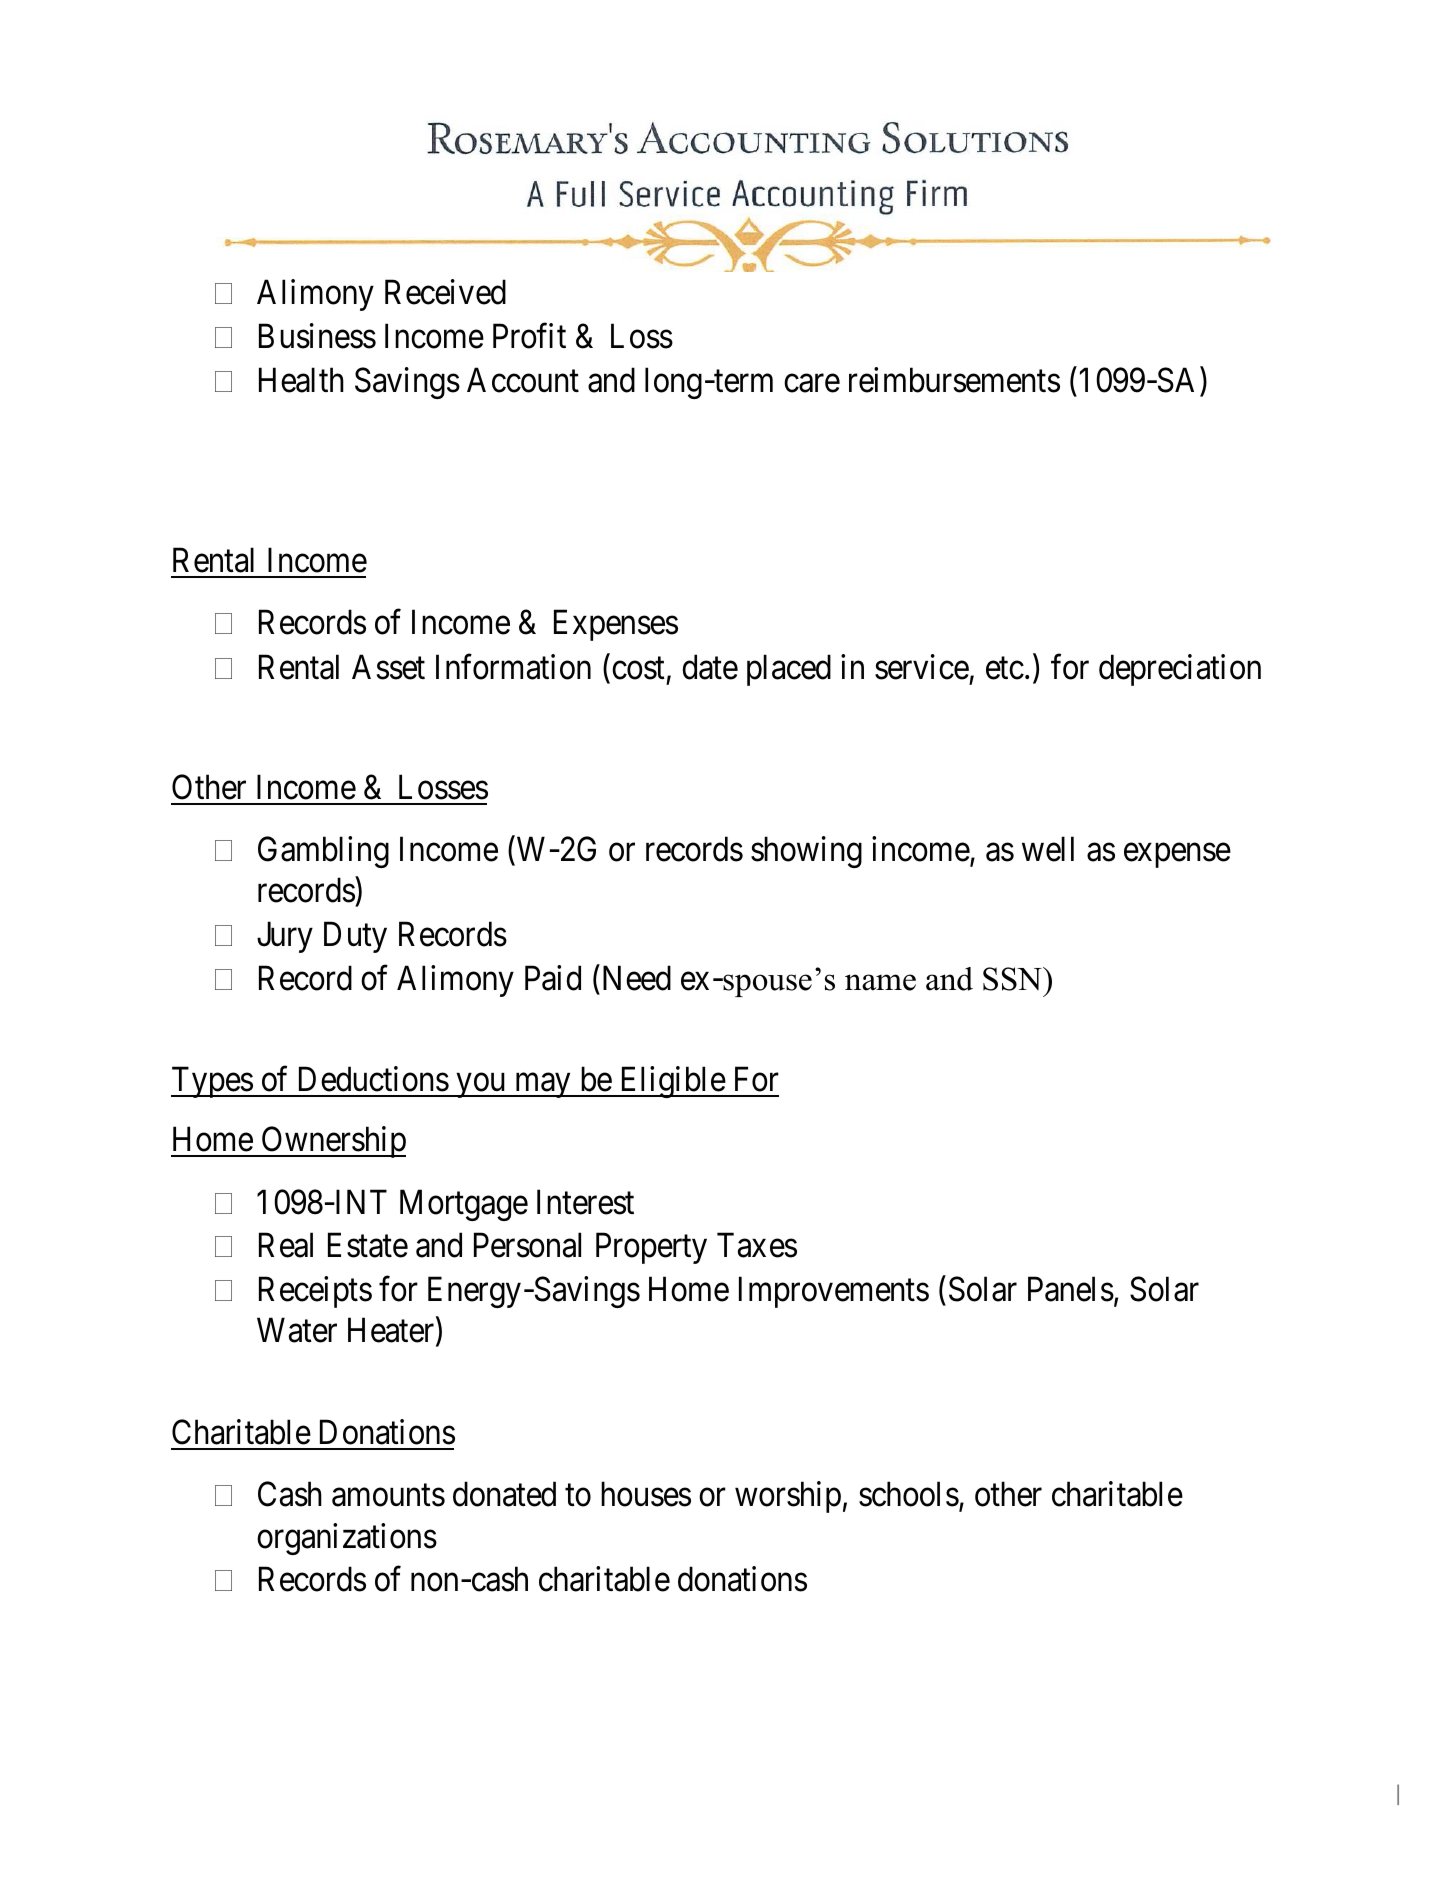  I want to click on worship, so click(788, 1497).
